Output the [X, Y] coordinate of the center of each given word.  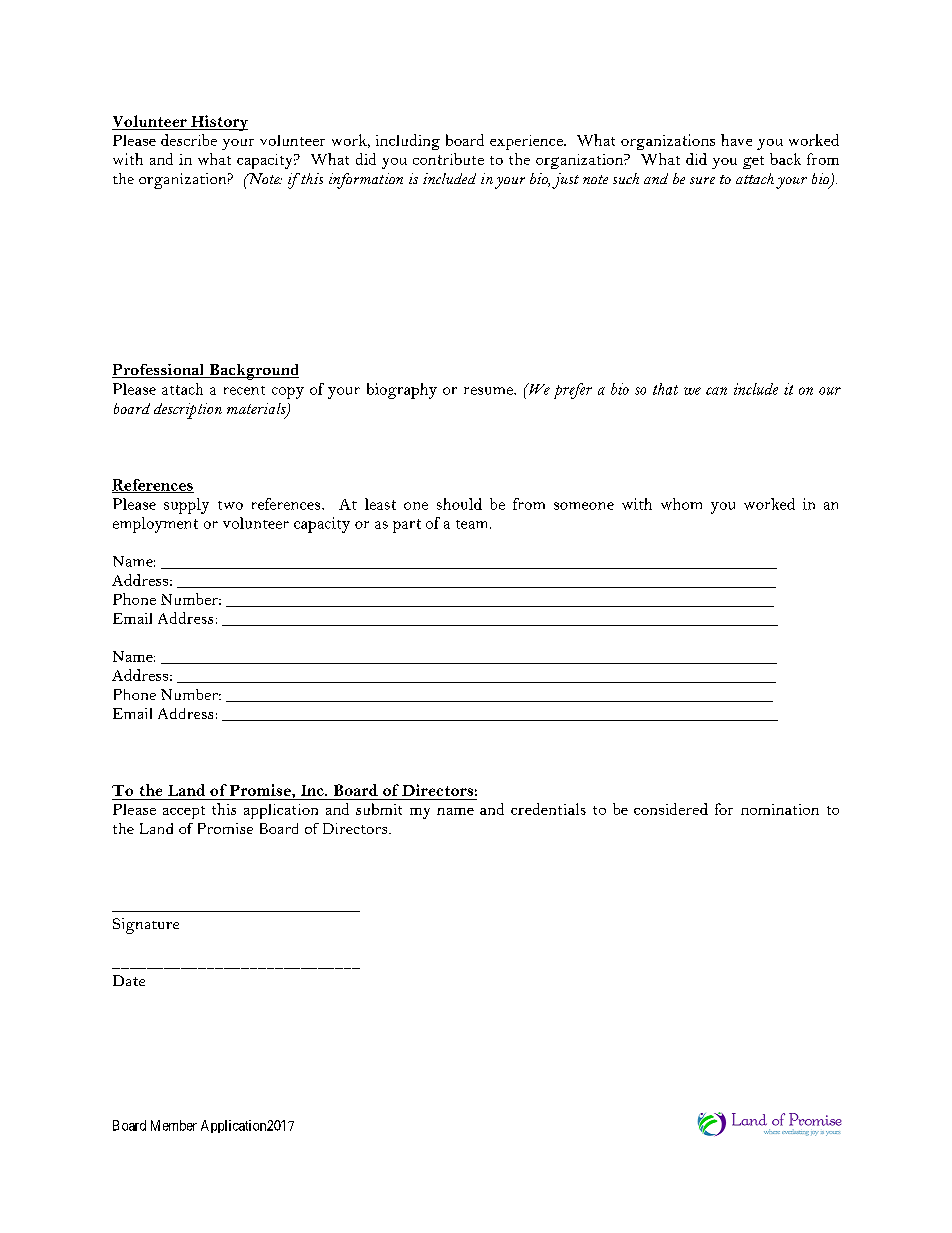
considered [671, 809]
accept [184, 812]
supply [186, 506]
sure [702, 180]
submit [379, 809]
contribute [448, 159]
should [459, 504]
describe [189, 140]
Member [174, 1125]
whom [681, 504]
